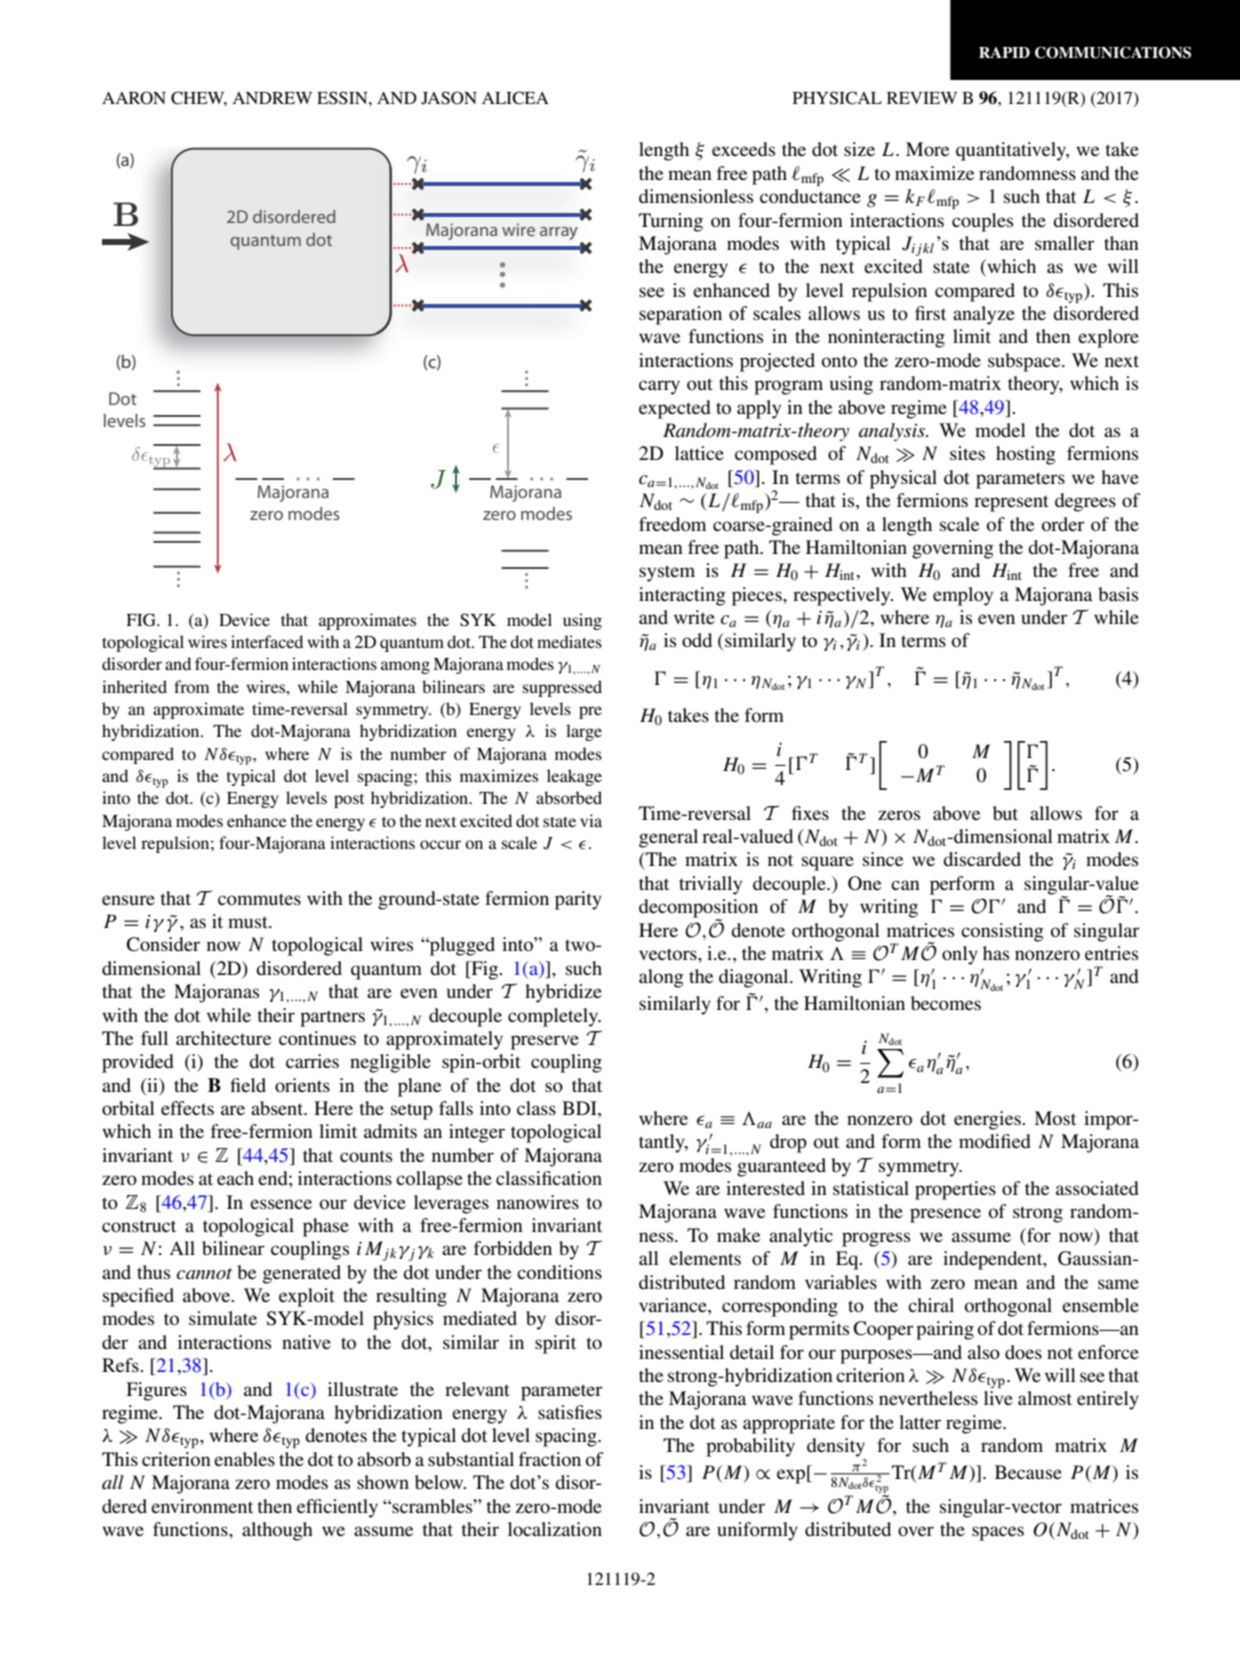 This image has width=1240, height=1653. What do you see at coordinates (946, 1003) in the image?
I see `becomes` at bounding box center [946, 1003].
